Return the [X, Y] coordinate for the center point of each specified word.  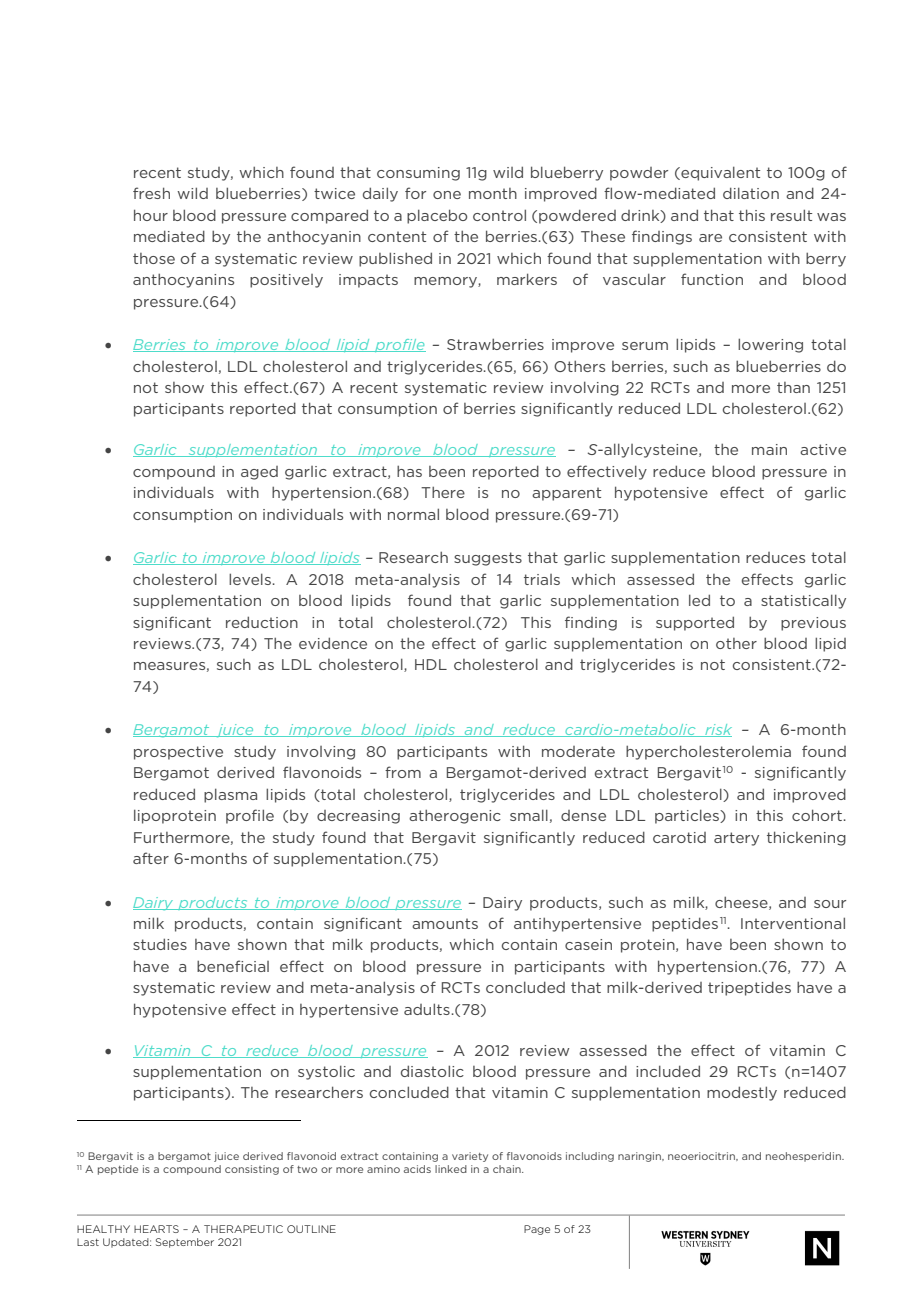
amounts [445, 923]
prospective [178, 753]
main [769, 449]
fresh [151, 193]
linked [451, 1169]
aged [259, 473]
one [447, 195]
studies [160, 944]
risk [717, 730]
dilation [751, 193]
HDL [431, 664]
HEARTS [156, 1229]
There [443, 492]
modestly [742, 1093]
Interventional [793, 923]
